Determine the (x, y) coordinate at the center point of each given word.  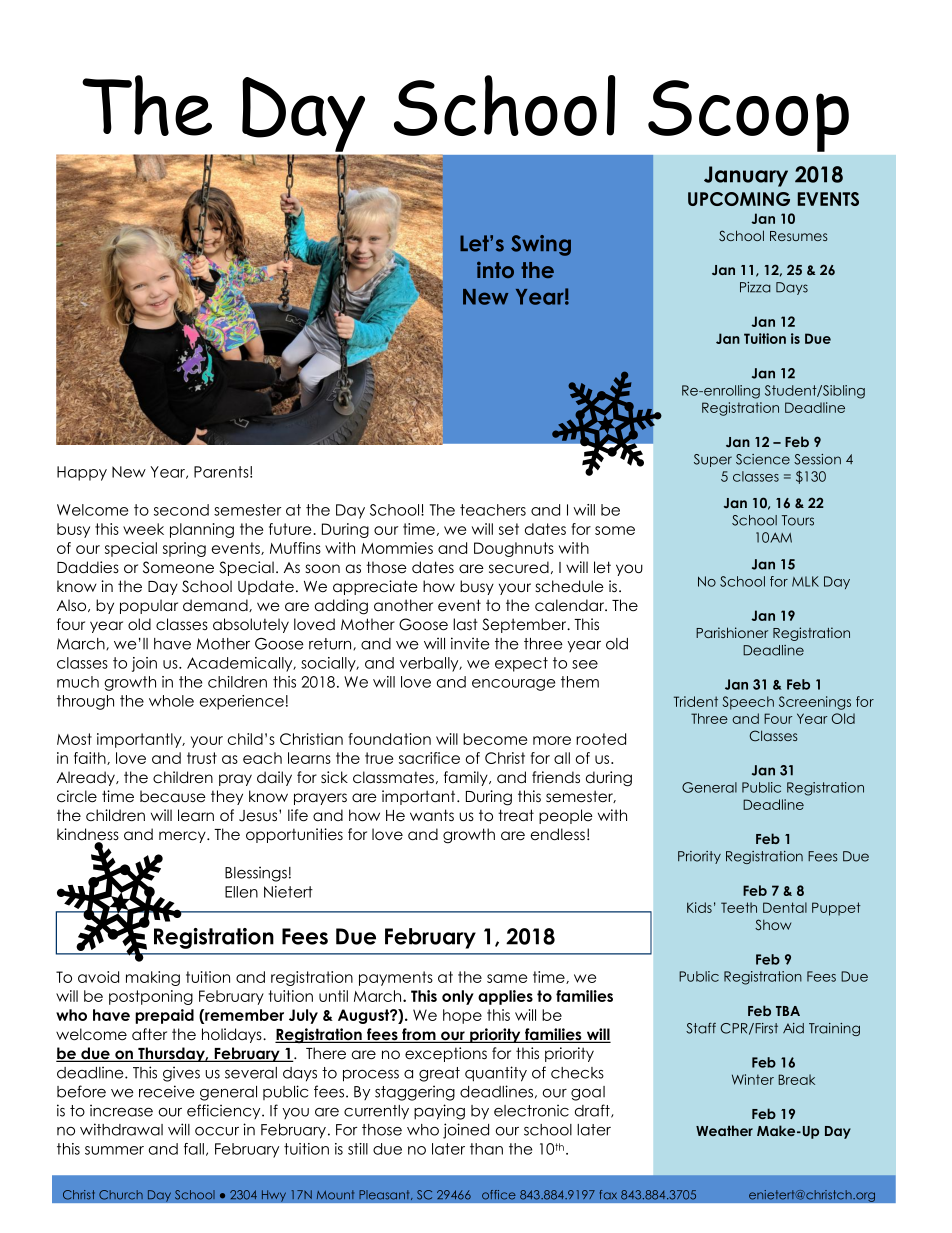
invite (470, 643)
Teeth (739, 907)
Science (763, 459)
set (509, 529)
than (486, 1149)
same (507, 978)
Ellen (241, 892)
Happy (82, 473)
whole (171, 701)
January (746, 176)
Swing (541, 245)
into (495, 270)
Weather (724, 1130)
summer (114, 1150)
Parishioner (732, 632)
